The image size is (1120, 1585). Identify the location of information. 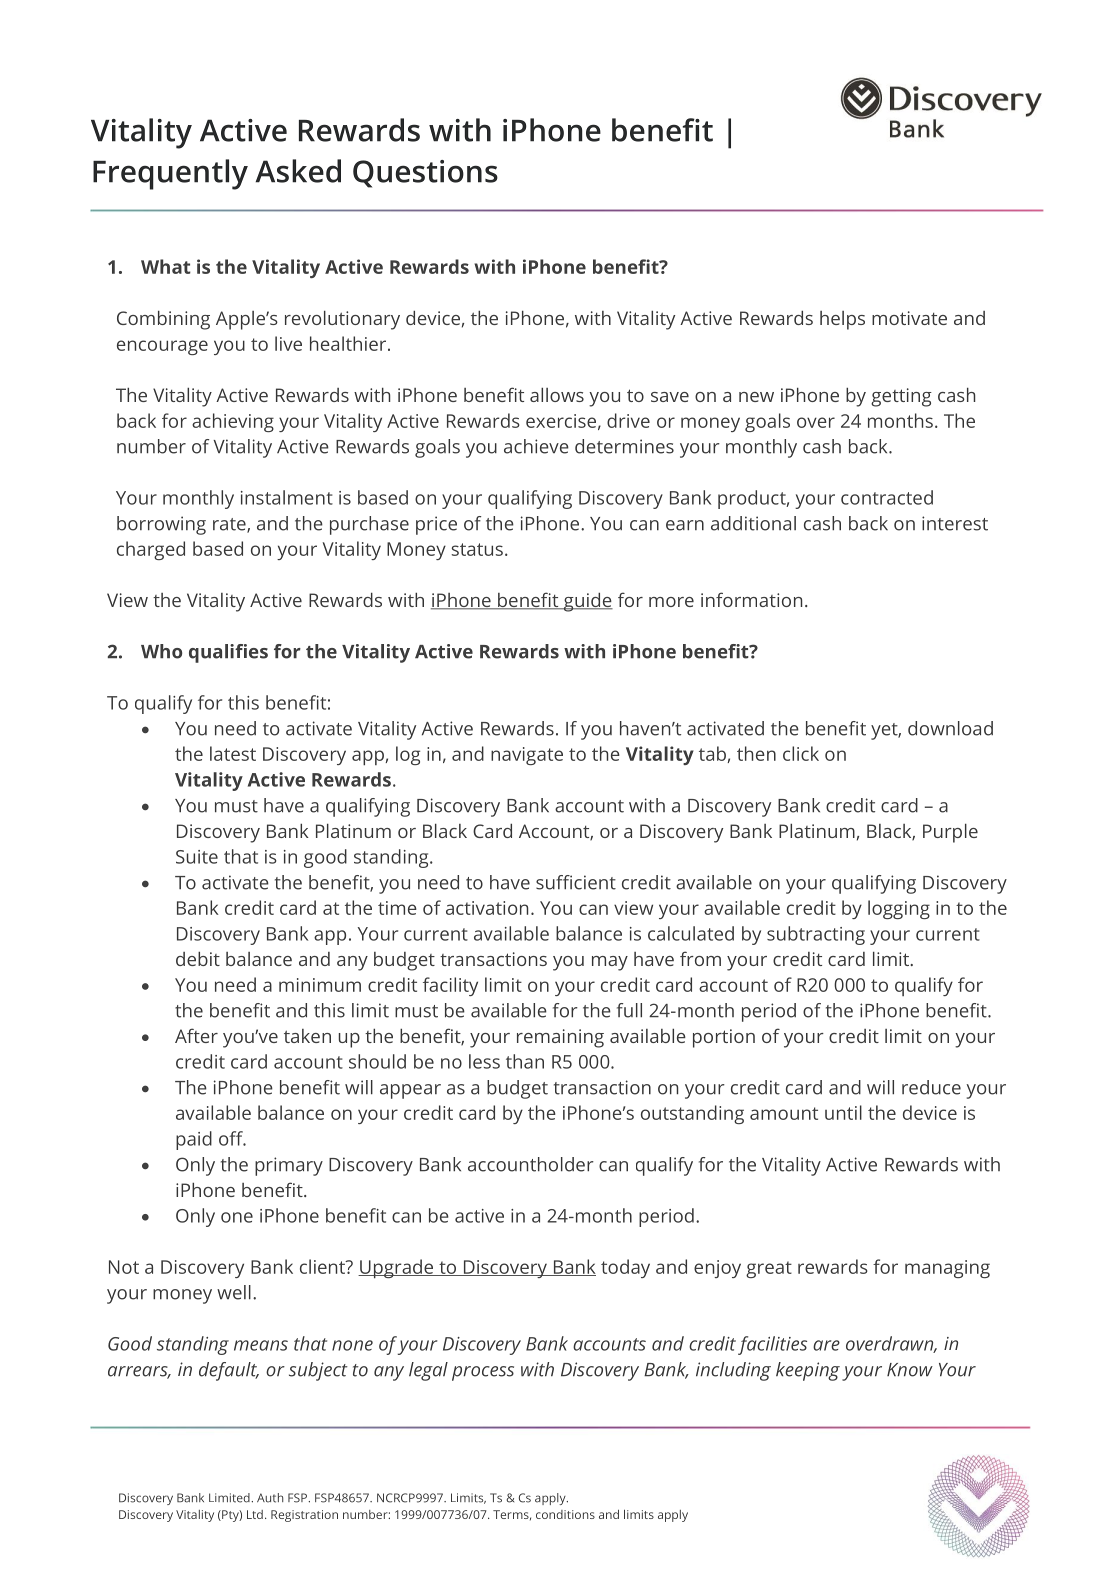
(751, 599).
